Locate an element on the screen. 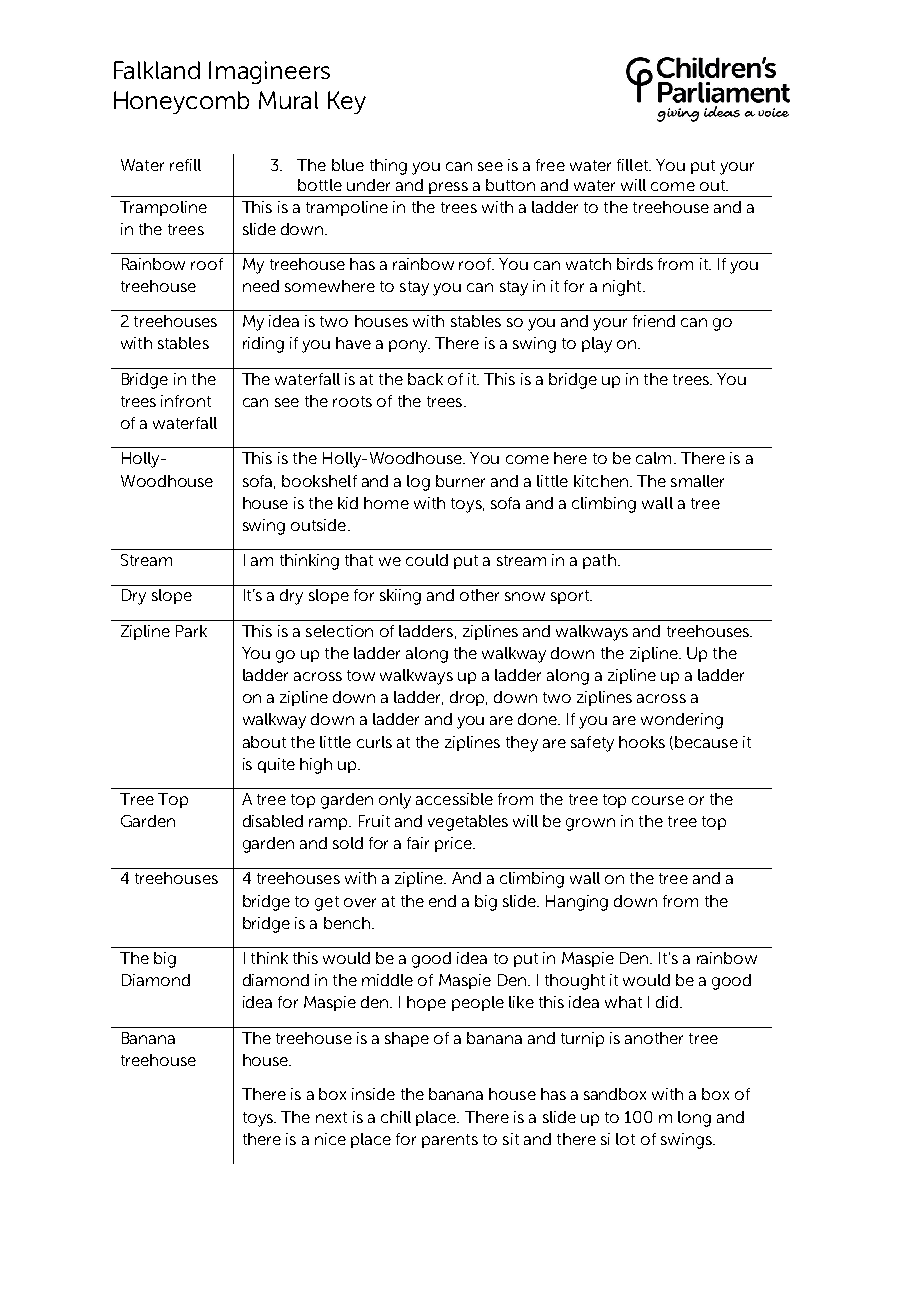 This screenshot has width=924, height=1308. thing is located at coordinates (388, 167).
